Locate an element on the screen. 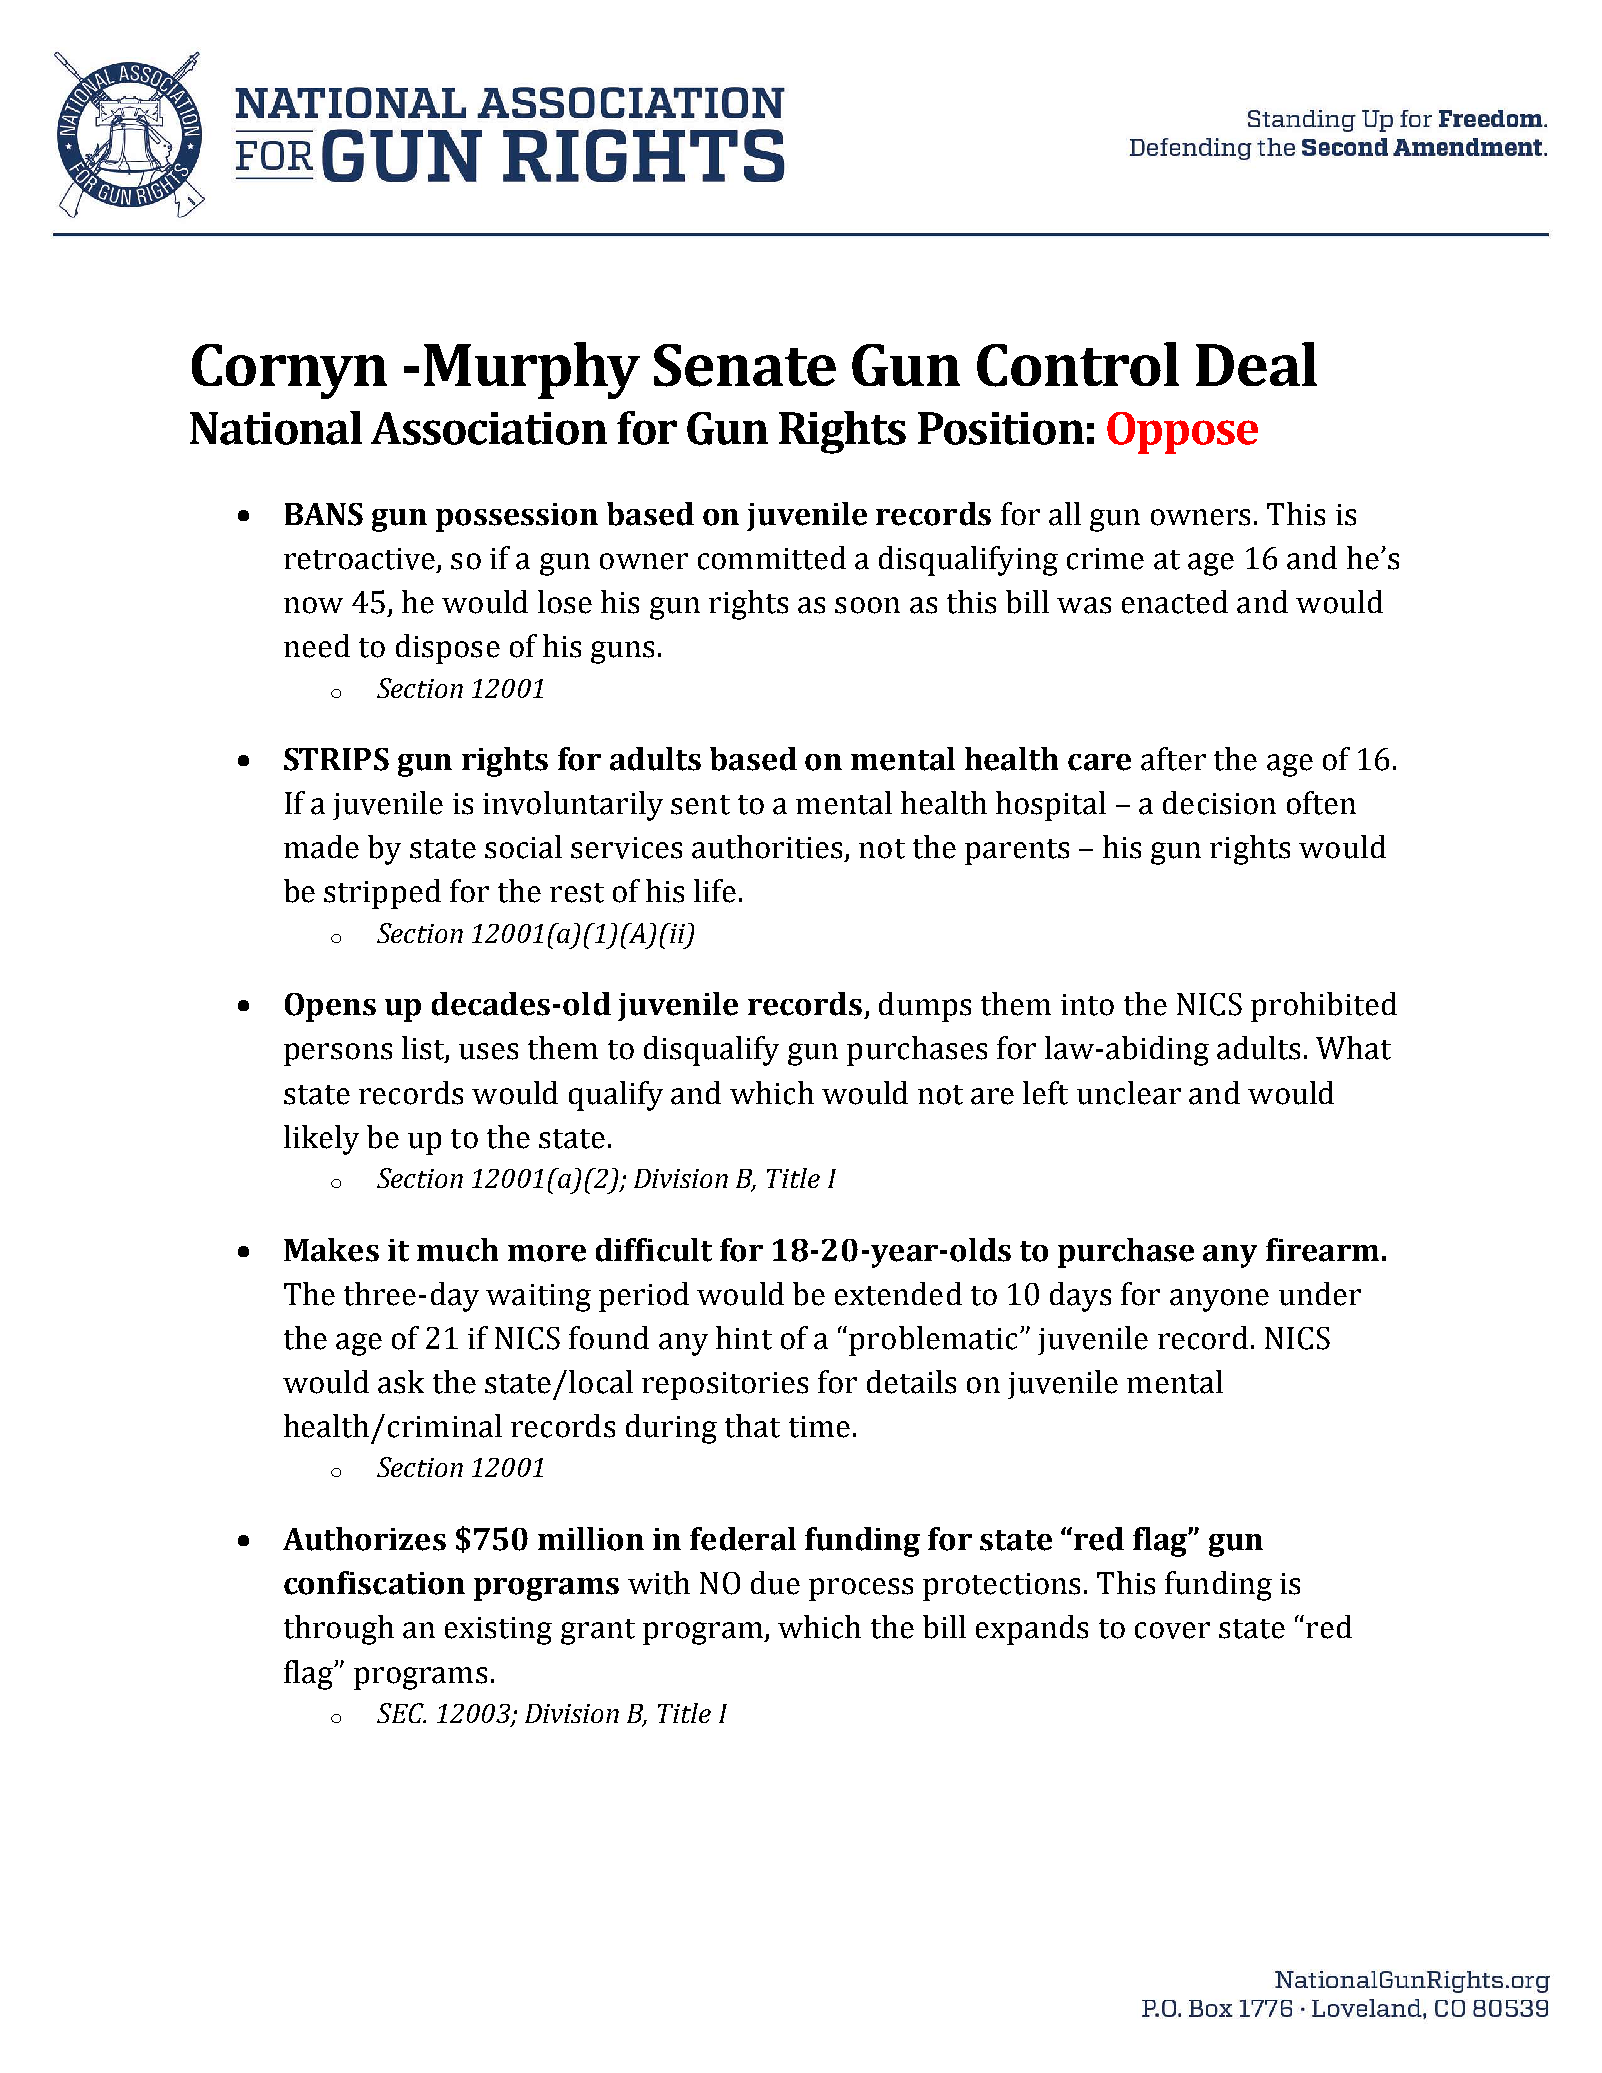  due is located at coordinates (775, 1583).
